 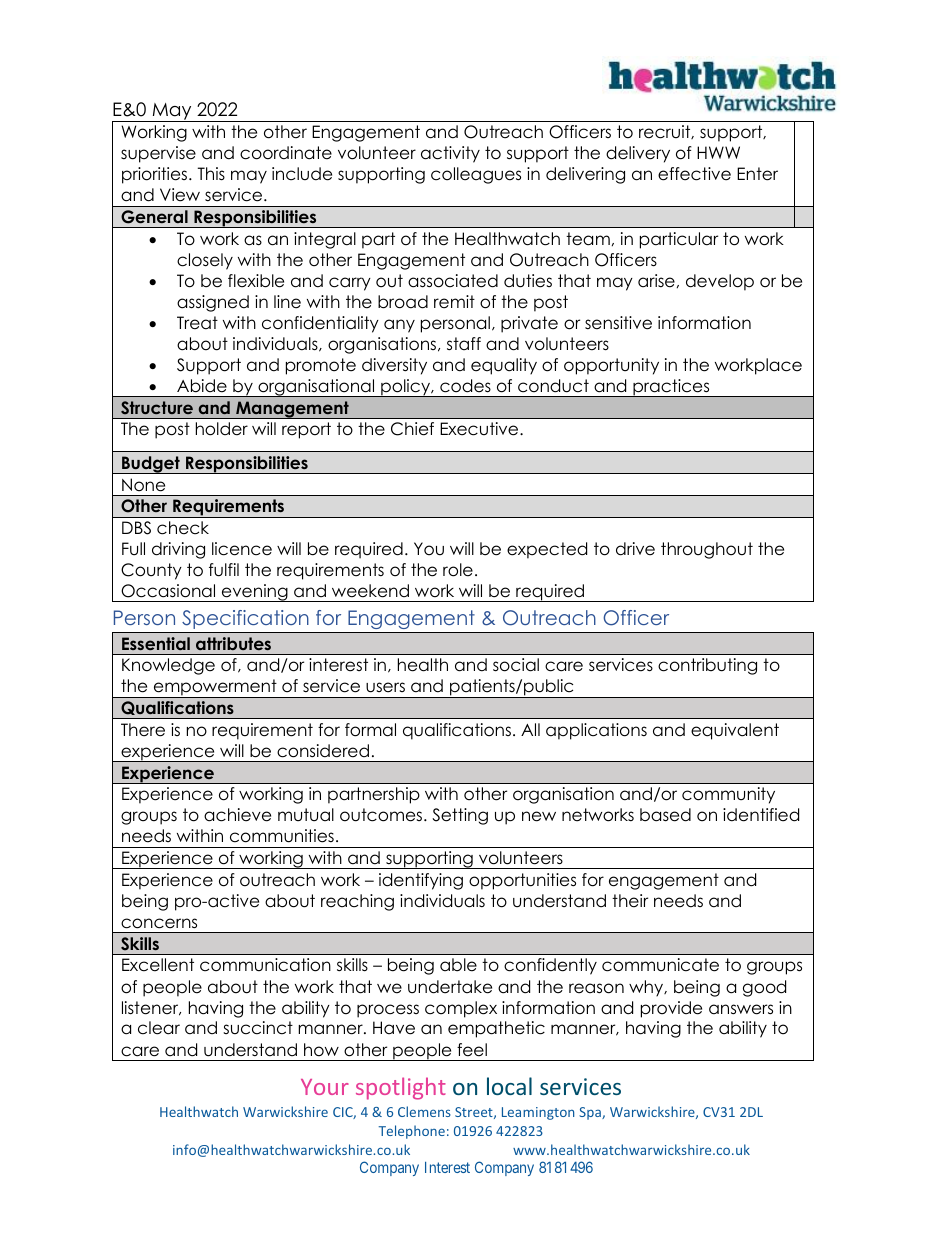 I want to click on their, so click(x=630, y=901).
